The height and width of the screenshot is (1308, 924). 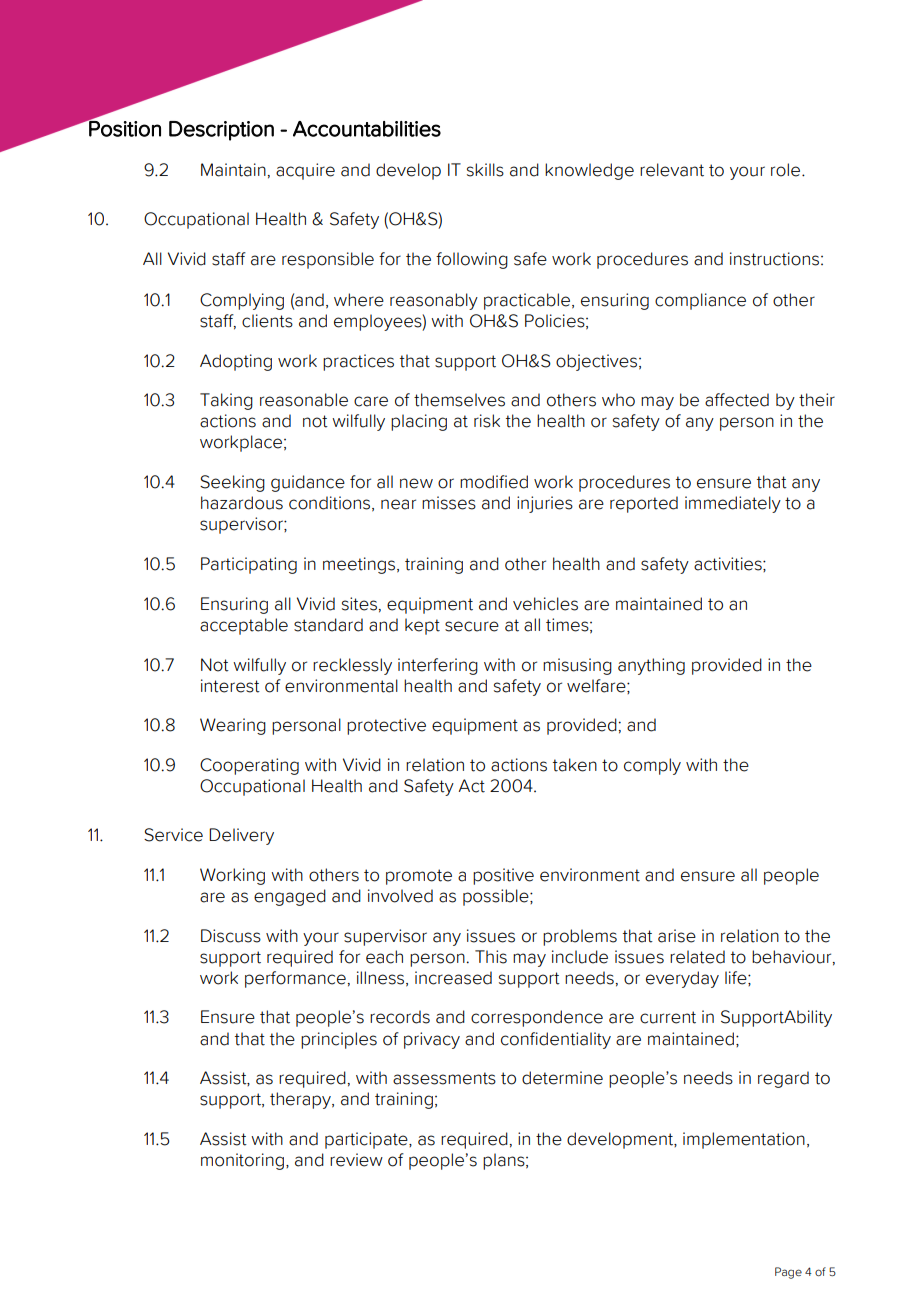 I want to click on review, so click(x=356, y=1160).
